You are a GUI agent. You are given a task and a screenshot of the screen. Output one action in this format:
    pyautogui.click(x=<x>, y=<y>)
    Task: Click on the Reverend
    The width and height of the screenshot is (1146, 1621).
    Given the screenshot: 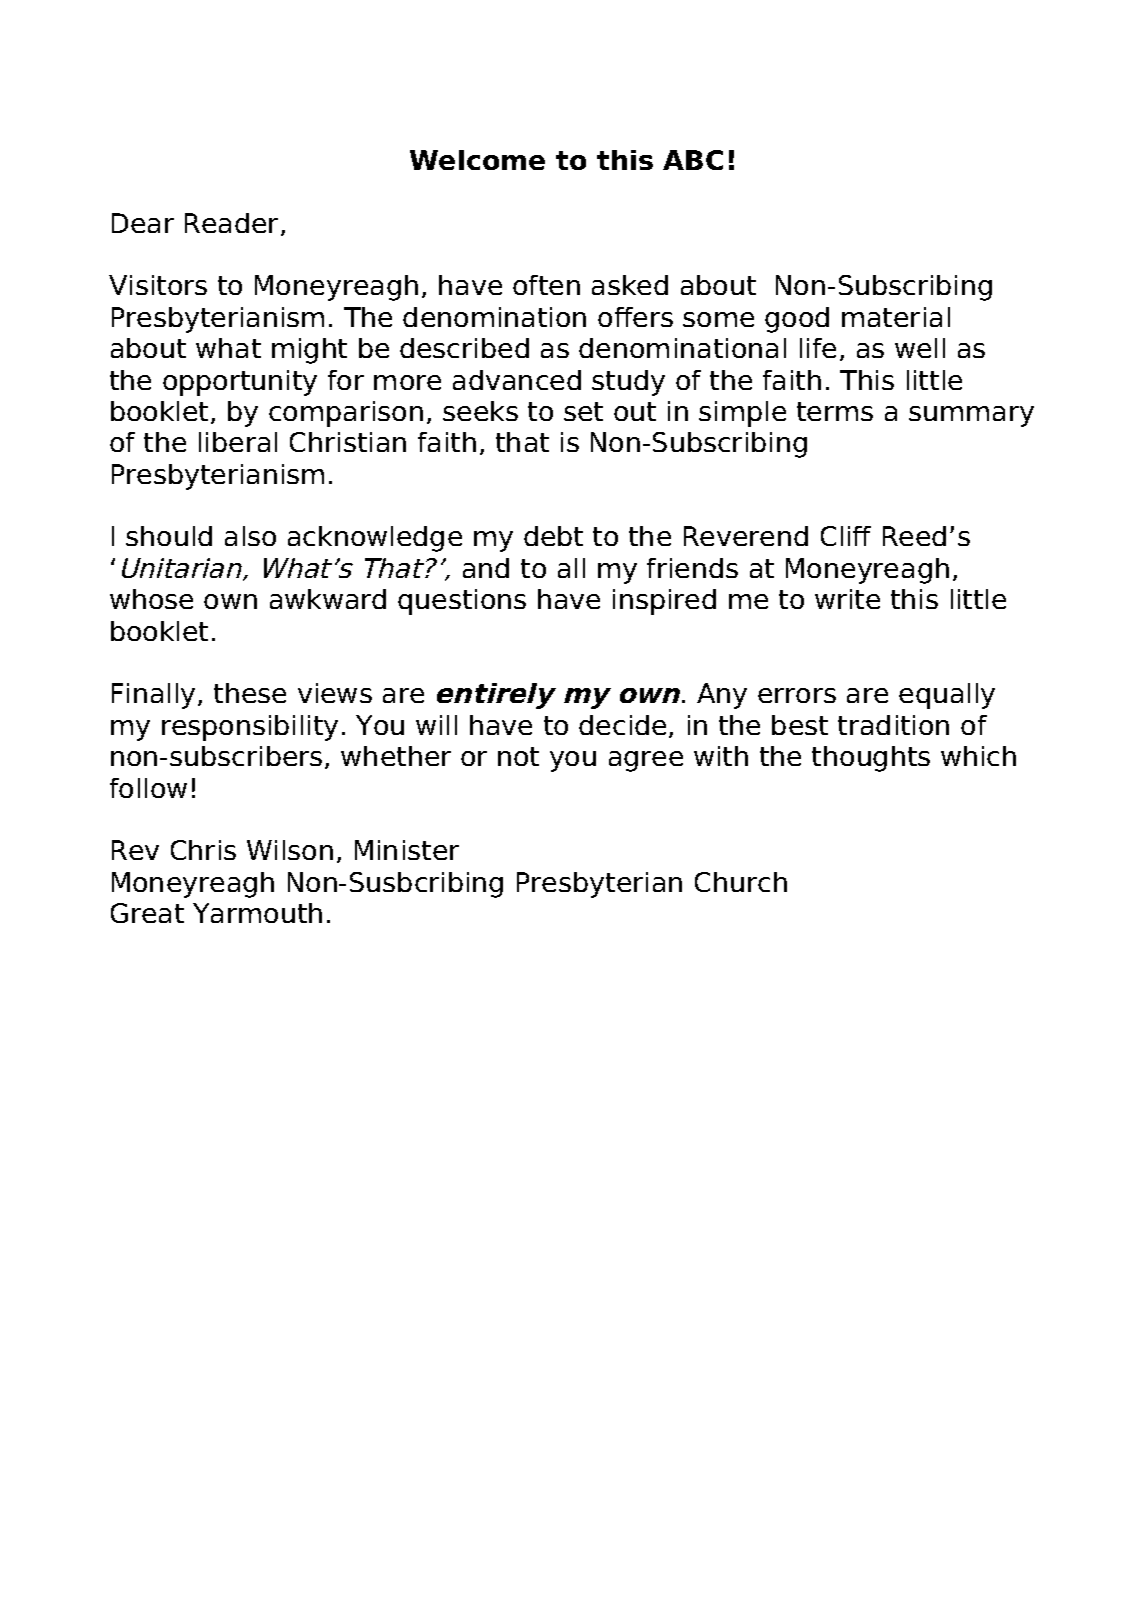 What is the action you would take?
    pyautogui.click(x=746, y=536)
